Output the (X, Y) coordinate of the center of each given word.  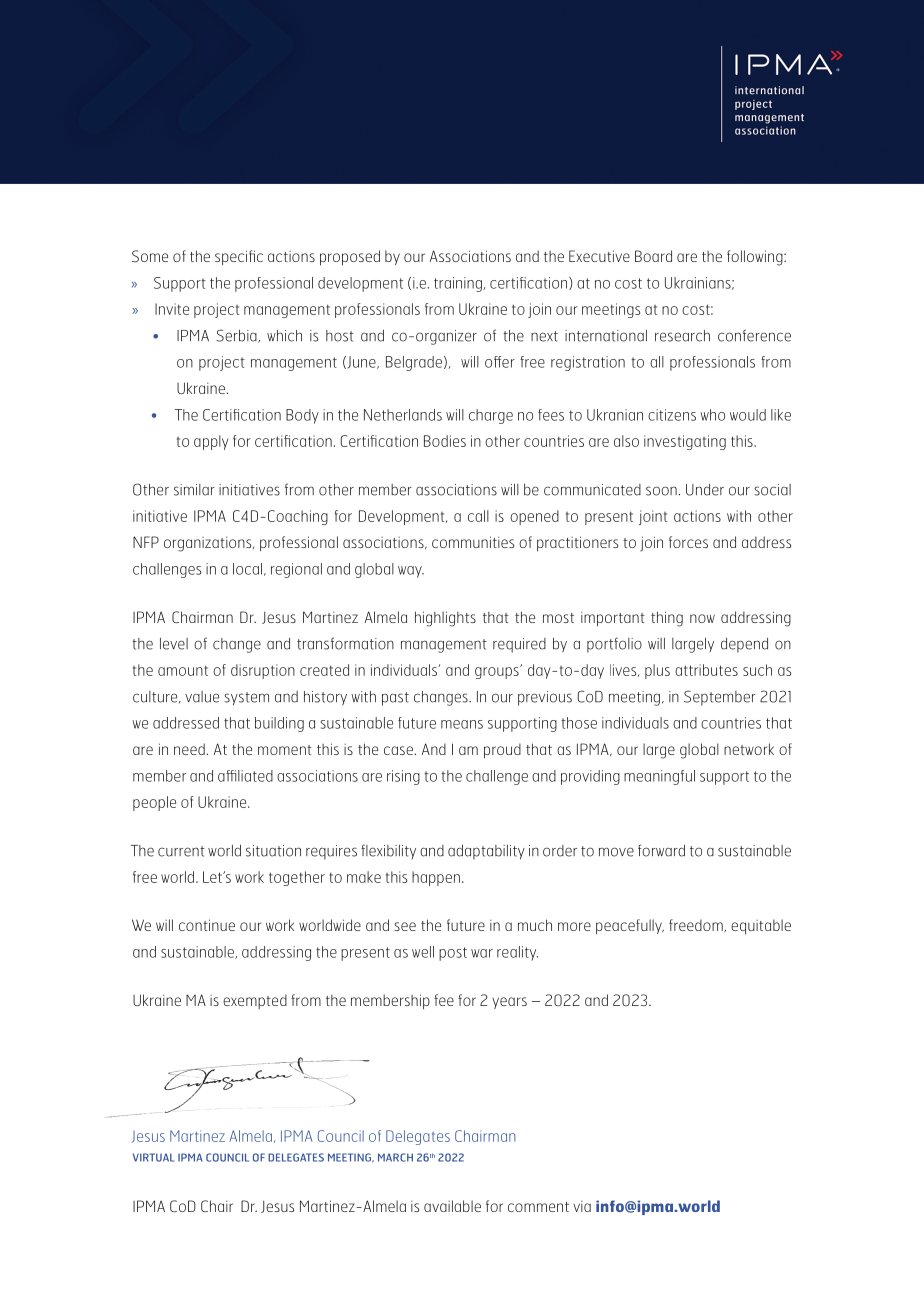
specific (239, 258)
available (452, 1206)
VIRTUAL (153, 1157)
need (189, 749)
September (720, 698)
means (462, 724)
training (458, 284)
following (756, 258)
